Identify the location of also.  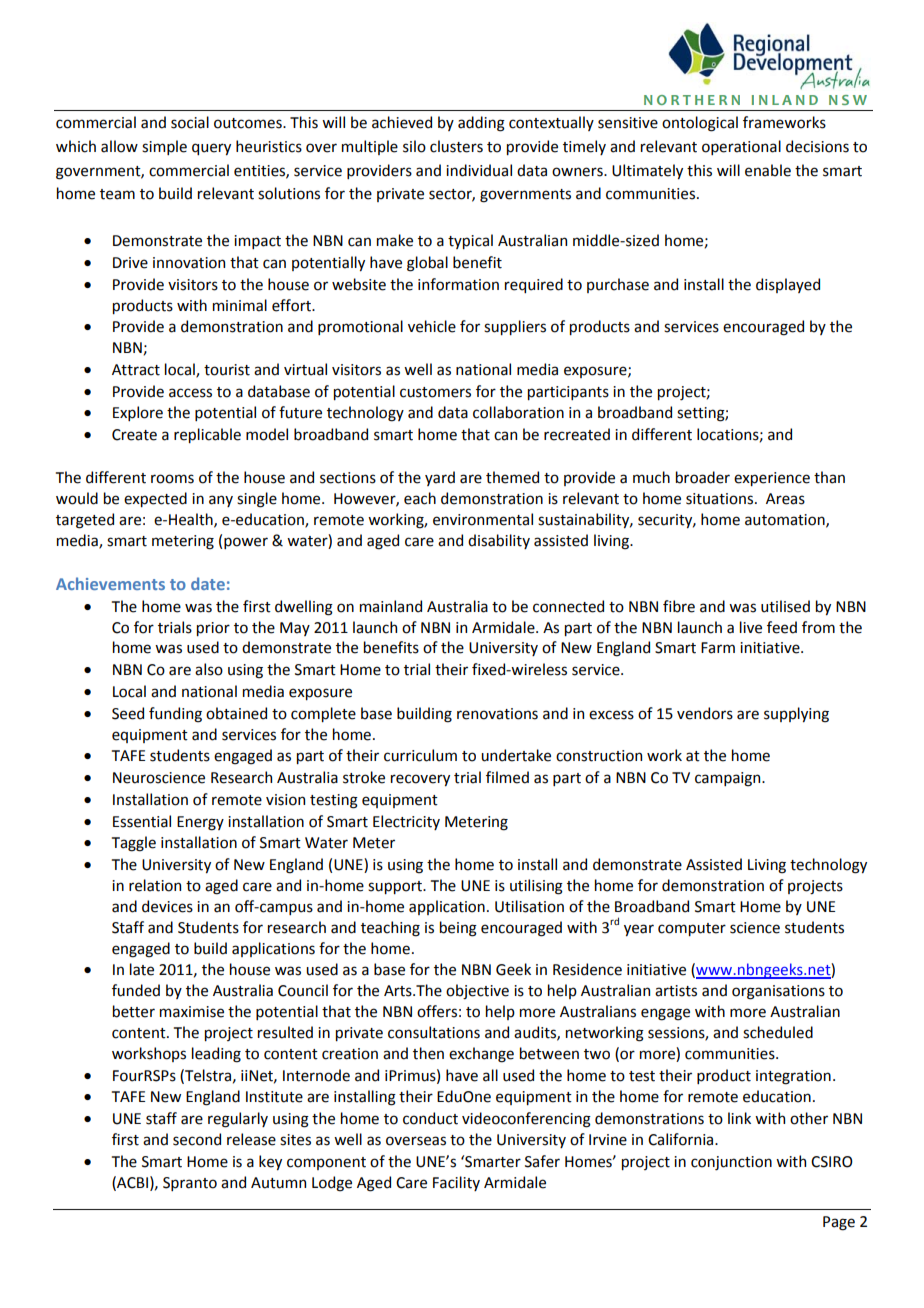
(209, 669).
